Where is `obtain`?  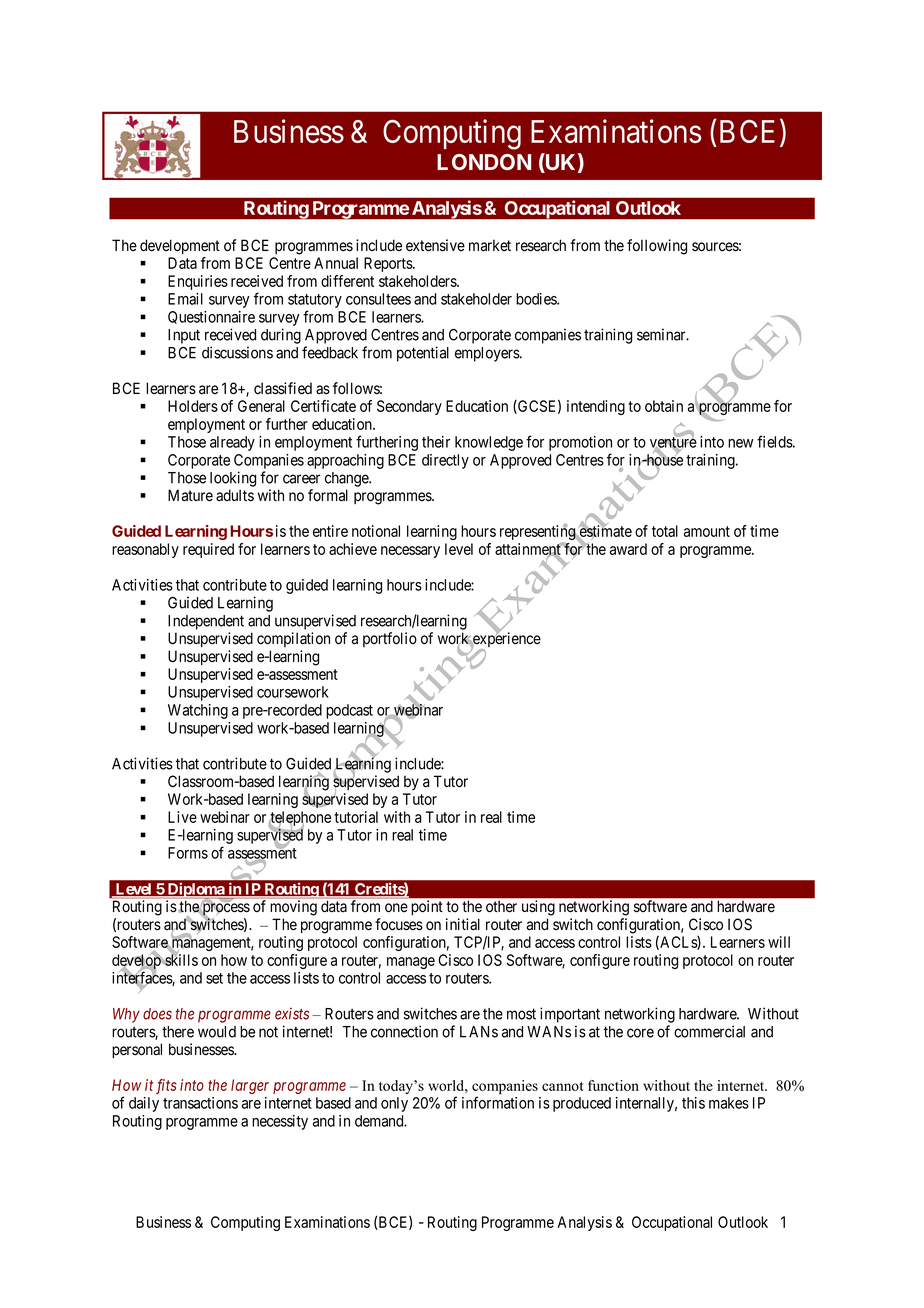 obtain is located at coordinates (664, 406).
